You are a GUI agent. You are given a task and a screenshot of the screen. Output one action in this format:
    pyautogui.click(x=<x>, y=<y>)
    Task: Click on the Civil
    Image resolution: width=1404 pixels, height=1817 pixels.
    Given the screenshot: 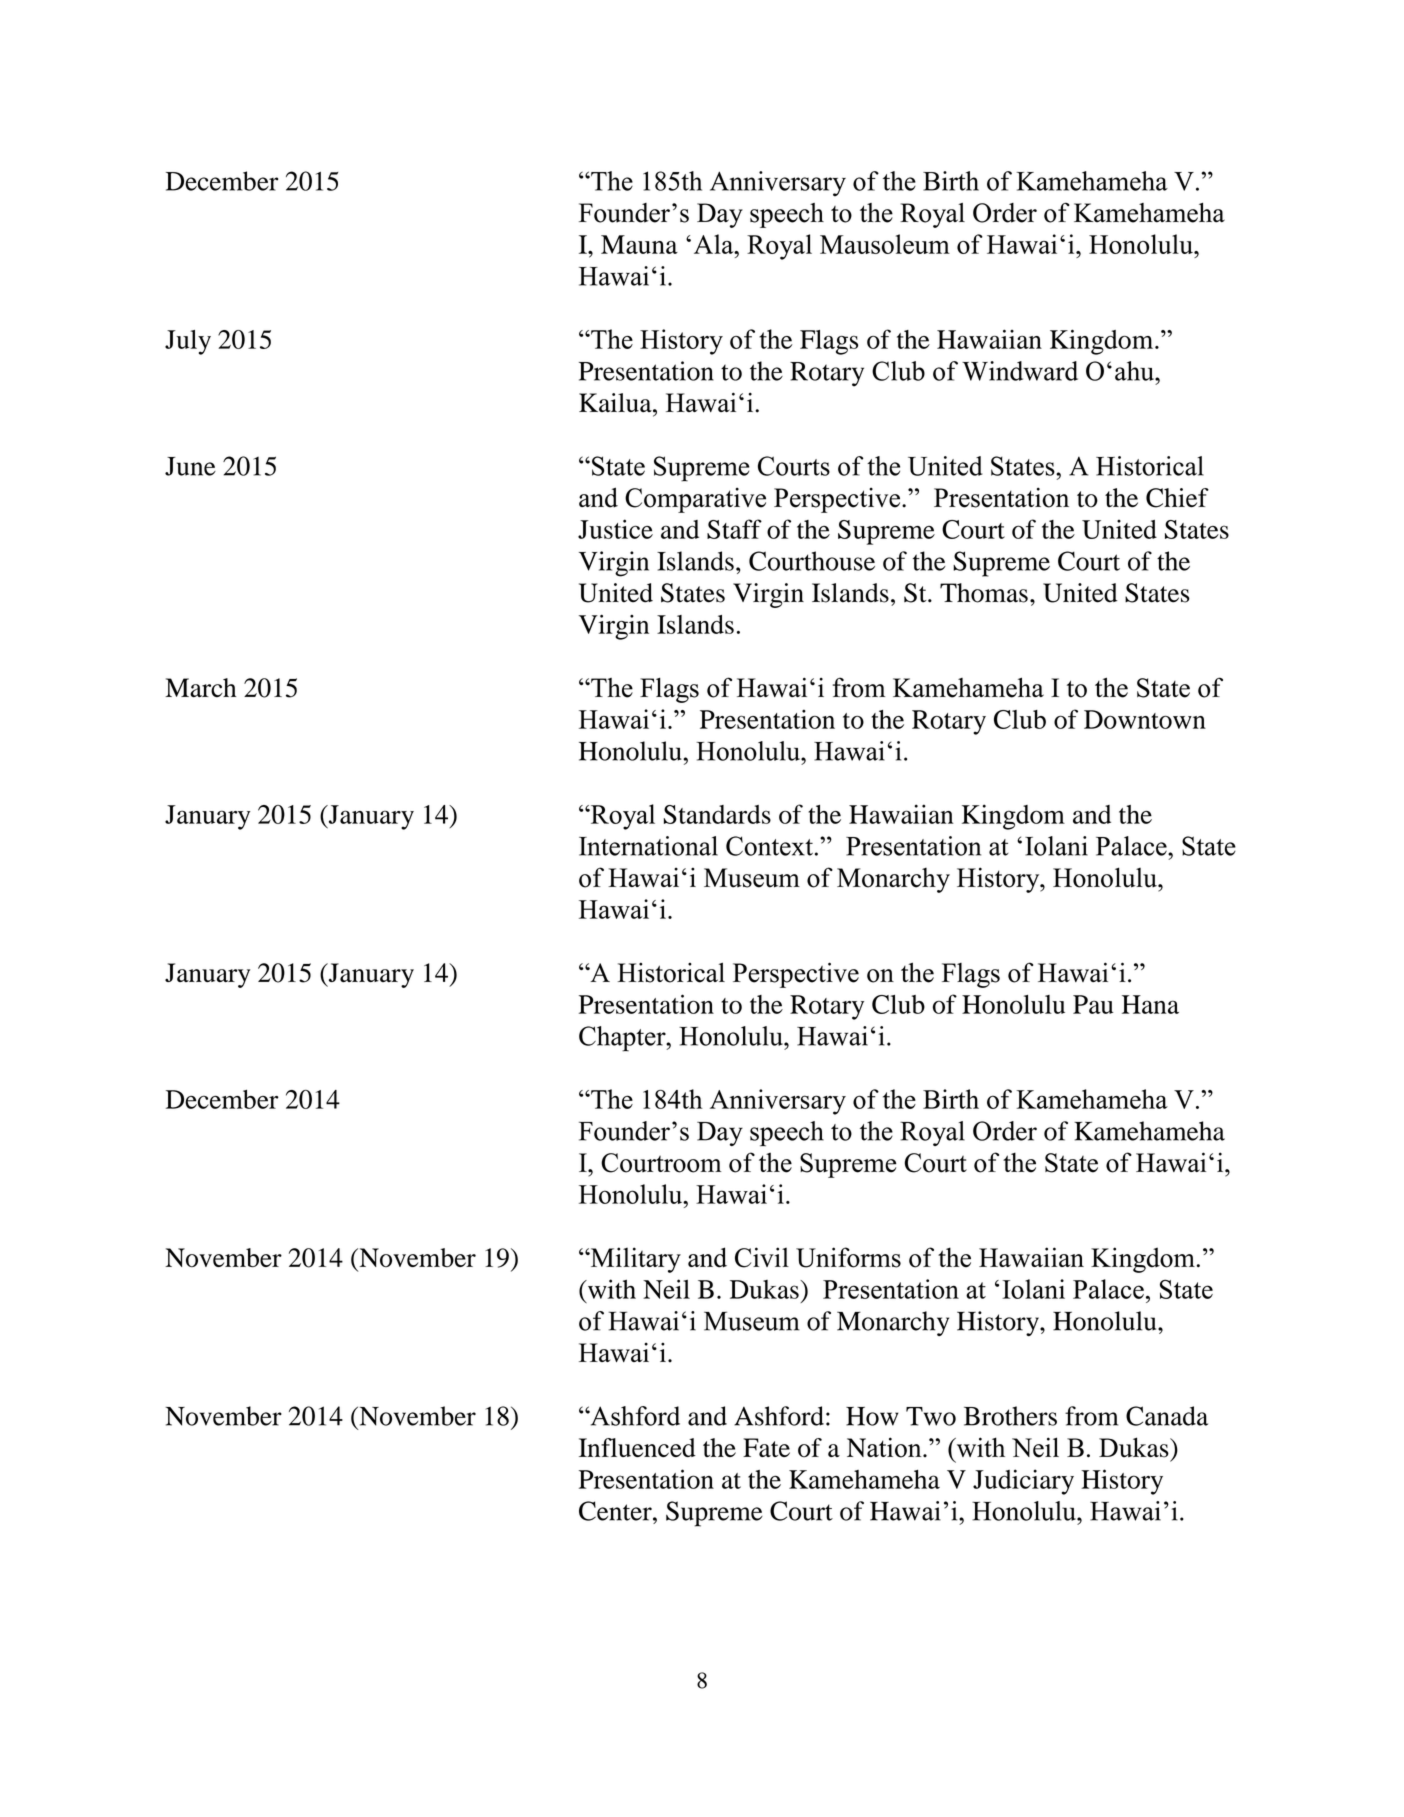 What is the action you would take?
    pyautogui.click(x=762, y=1257)
